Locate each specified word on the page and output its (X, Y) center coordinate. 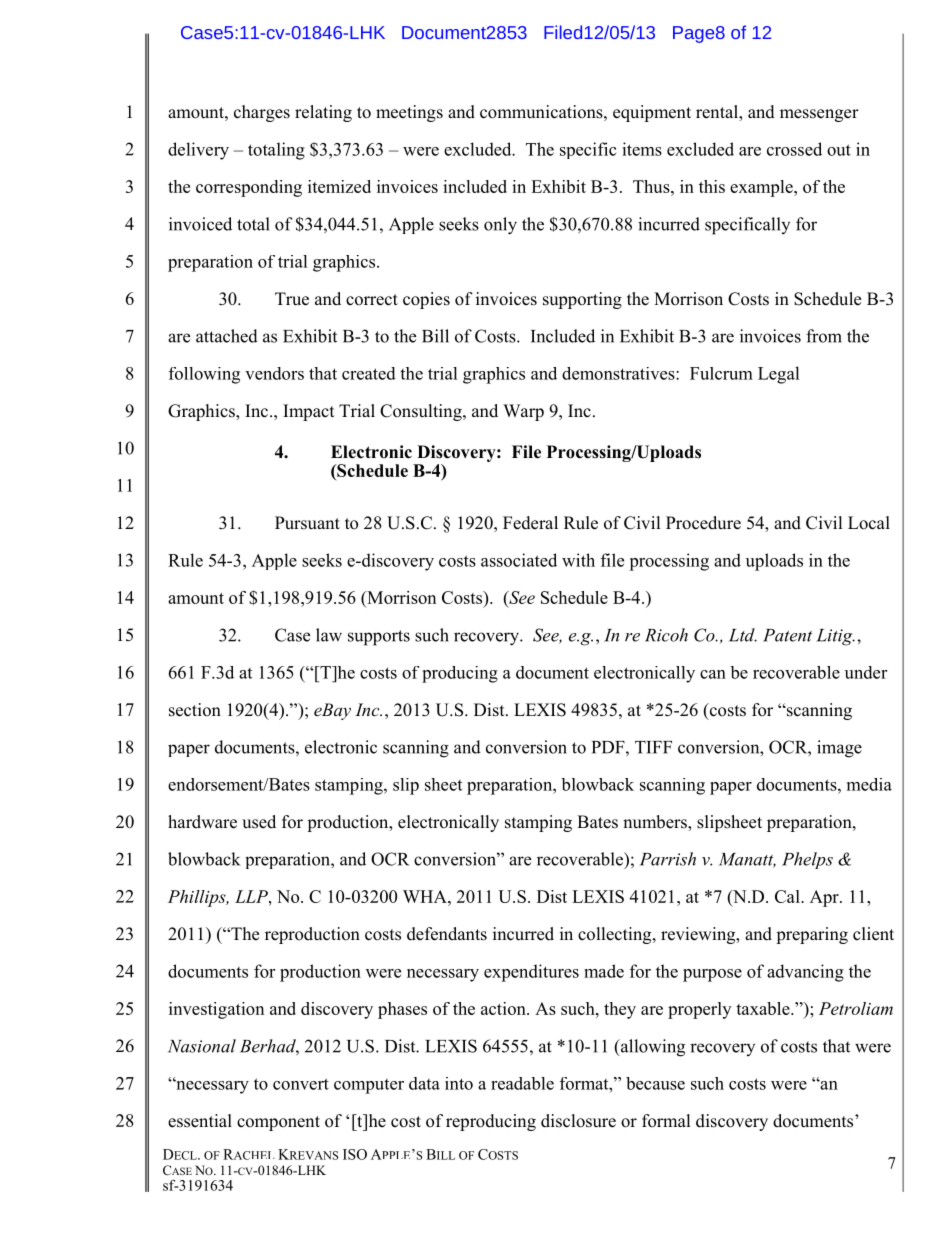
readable (522, 1083)
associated (519, 560)
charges (262, 113)
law (329, 635)
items (642, 149)
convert (301, 1084)
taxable (764, 1008)
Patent (787, 635)
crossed (794, 149)
